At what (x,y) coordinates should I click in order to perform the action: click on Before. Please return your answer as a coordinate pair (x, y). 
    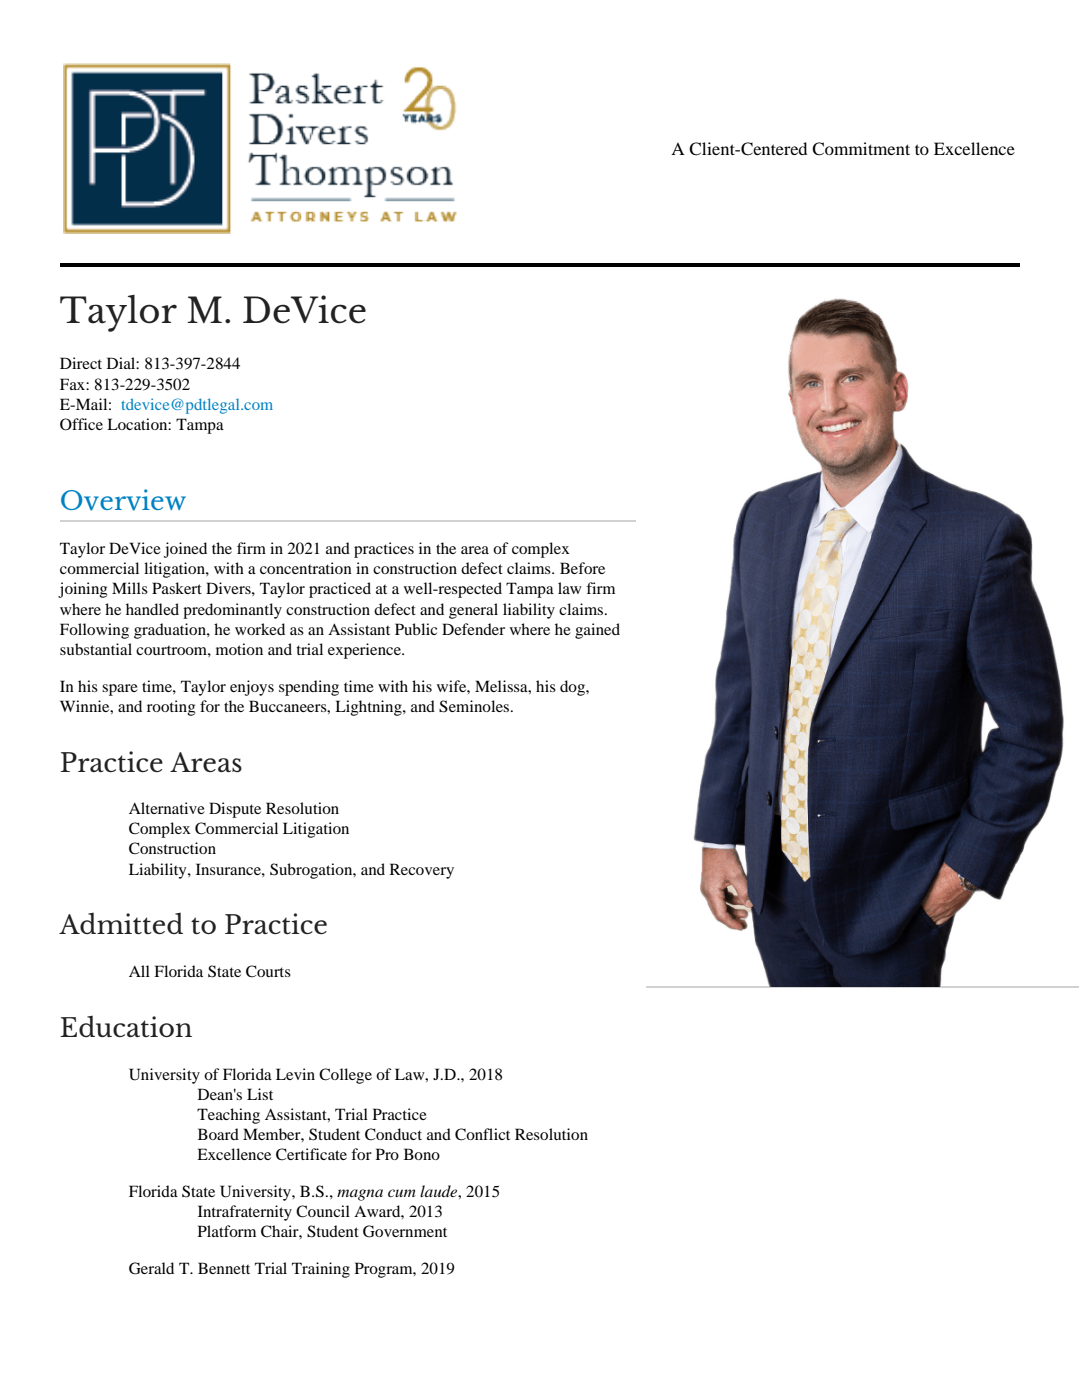
    Looking at the image, I should click on (582, 568).
